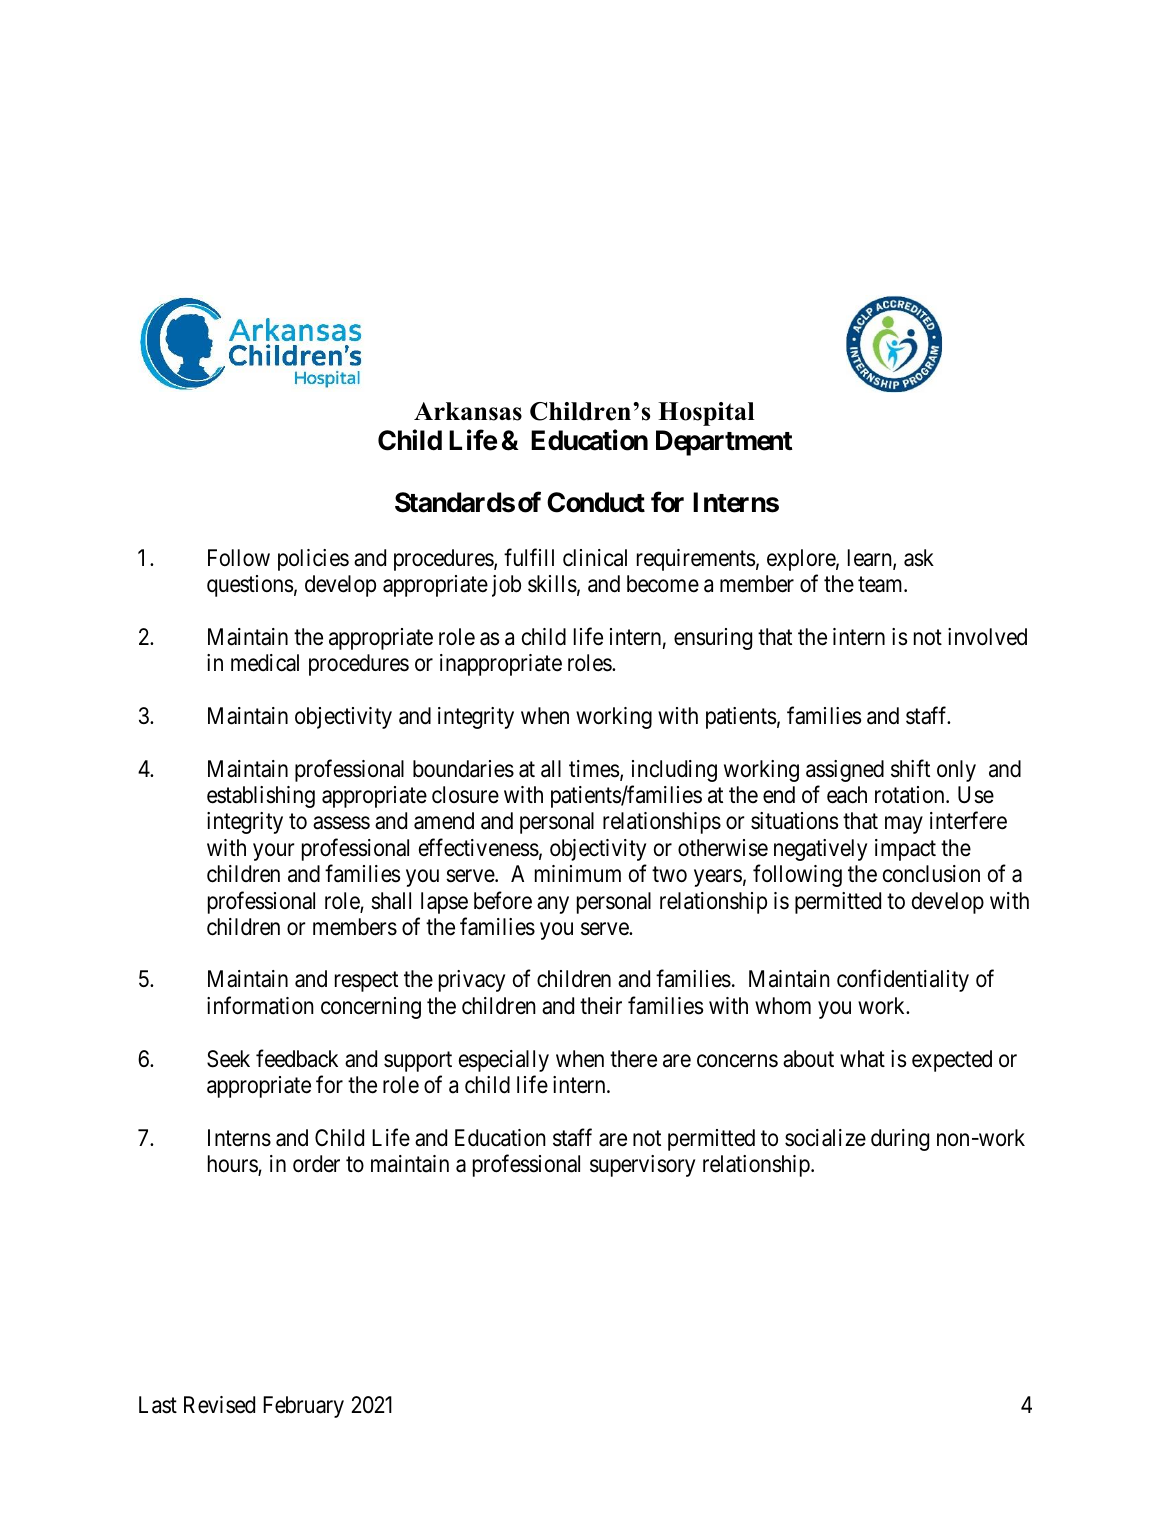 This page has height=1513, width=1169. Describe the element at coordinates (900, 1140) in the page. I see `during` at that location.
